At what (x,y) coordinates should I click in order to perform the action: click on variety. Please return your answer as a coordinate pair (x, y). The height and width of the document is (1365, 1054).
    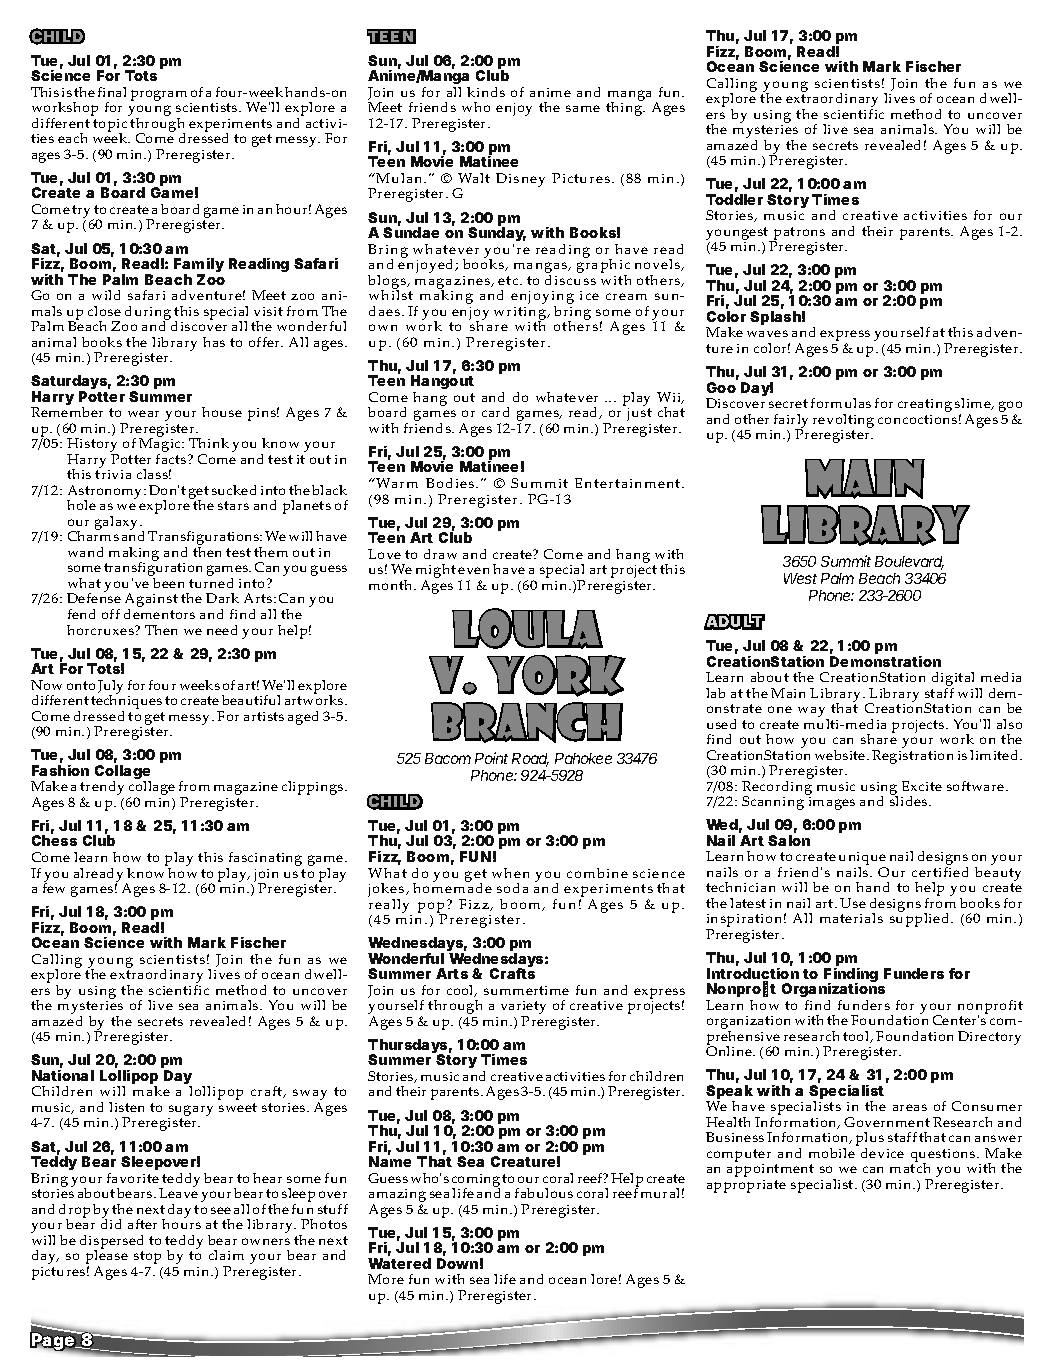
    Looking at the image, I should click on (523, 1009).
